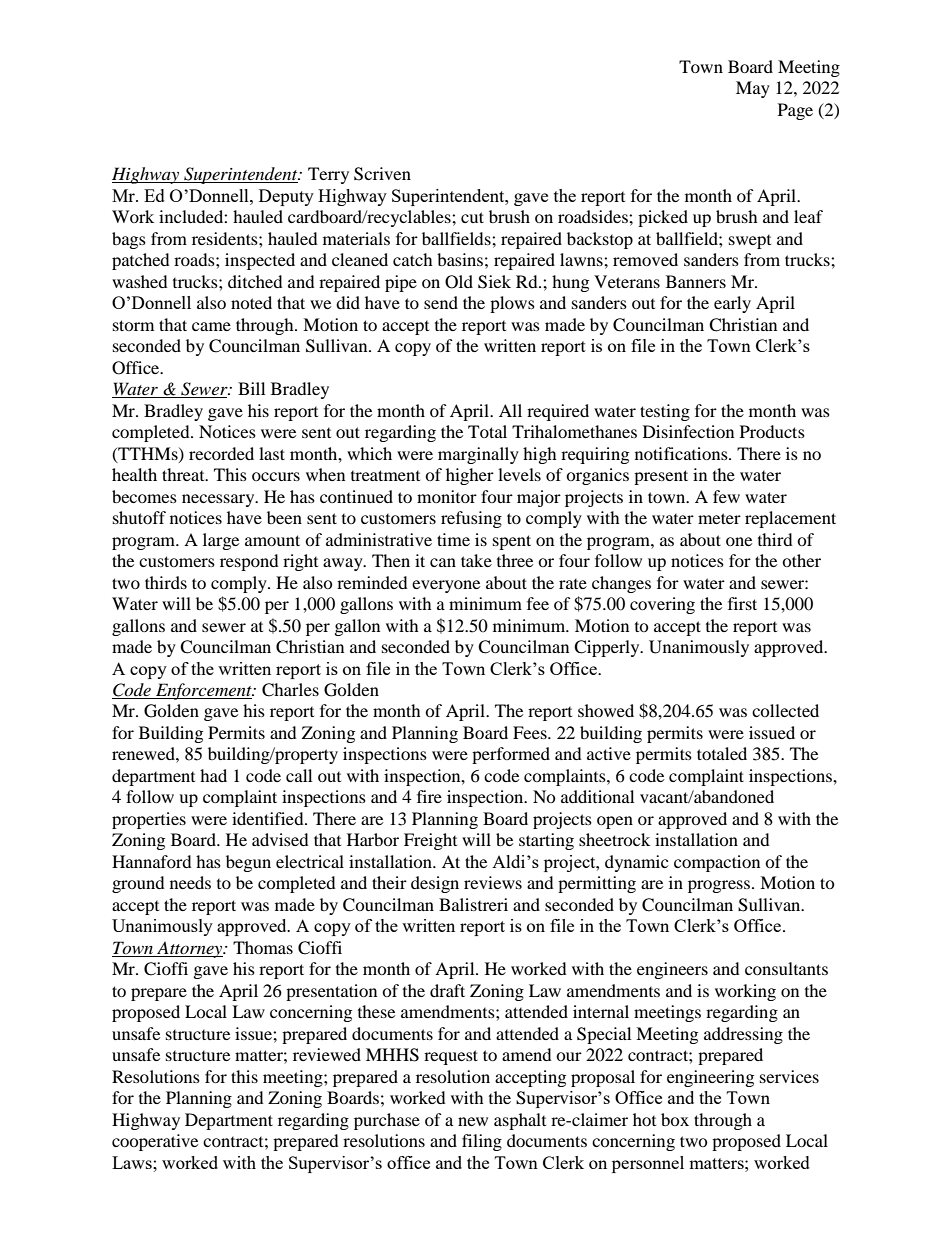  What do you see at coordinates (493, 882) in the screenshot?
I see `reviews` at bounding box center [493, 882].
